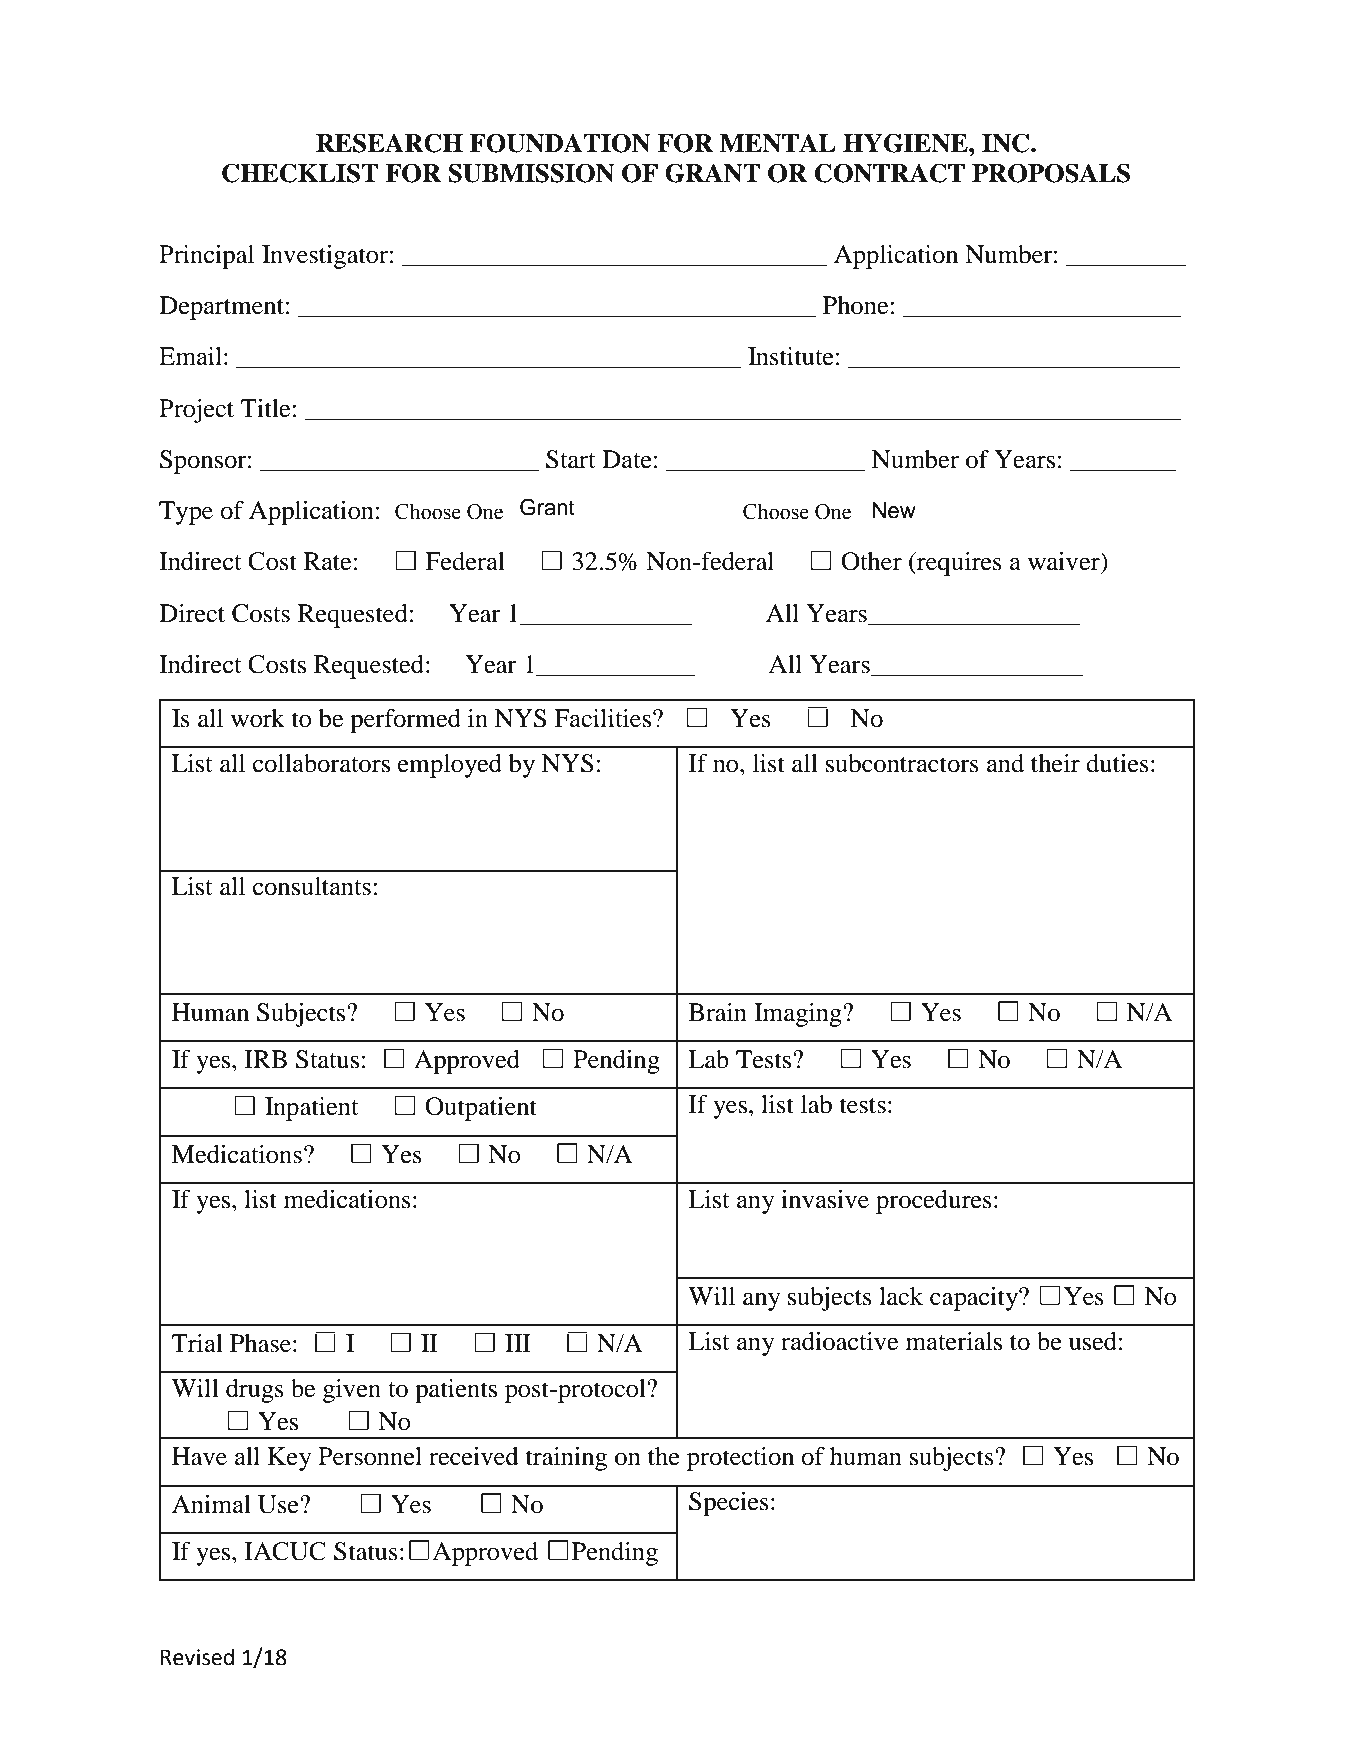 Image resolution: width=1353 pixels, height=1751 pixels. Describe the element at coordinates (560, 143) in the document. I see `FOUNDATION` at that location.
